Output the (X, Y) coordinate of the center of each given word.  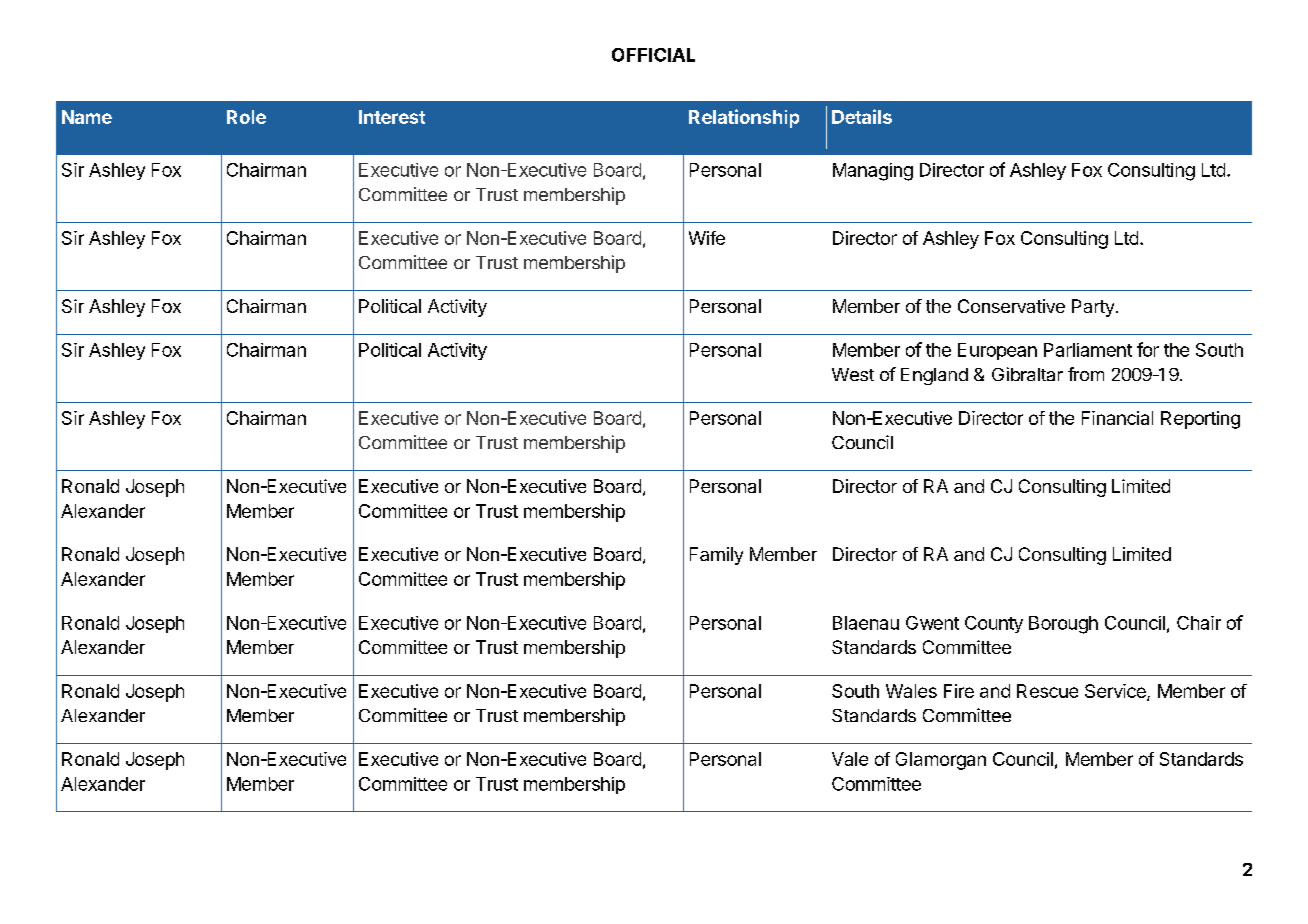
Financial (1117, 418)
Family (716, 556)
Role (246, 117)
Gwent (932, 623)
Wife (707, 238)
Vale (850, 759)
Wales (911, 691)
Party (1093, 308)
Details (862, 116)
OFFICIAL (653, 55)
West (853, 374)
